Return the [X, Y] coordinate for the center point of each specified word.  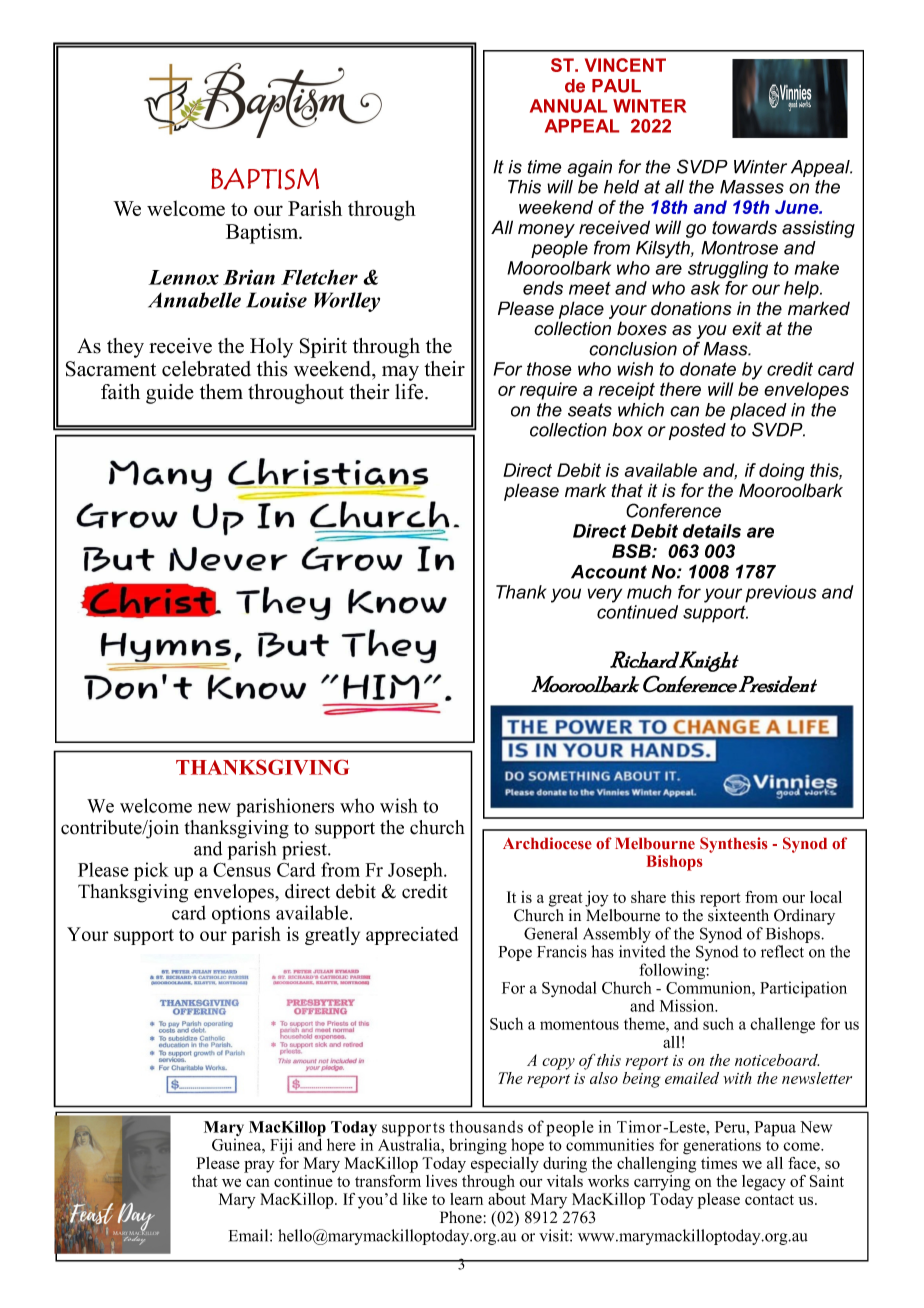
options [241, 914]
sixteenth [738, 915]
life [410, 392]
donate [708, 369]
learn [466, 1199]
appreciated [412, 936]
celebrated [206, 369]
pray [259, 1167]
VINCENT [625, 65]
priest [305, 850]
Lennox [184, 277]
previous [780, 594]
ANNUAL [568, 106]
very [605, 595]
